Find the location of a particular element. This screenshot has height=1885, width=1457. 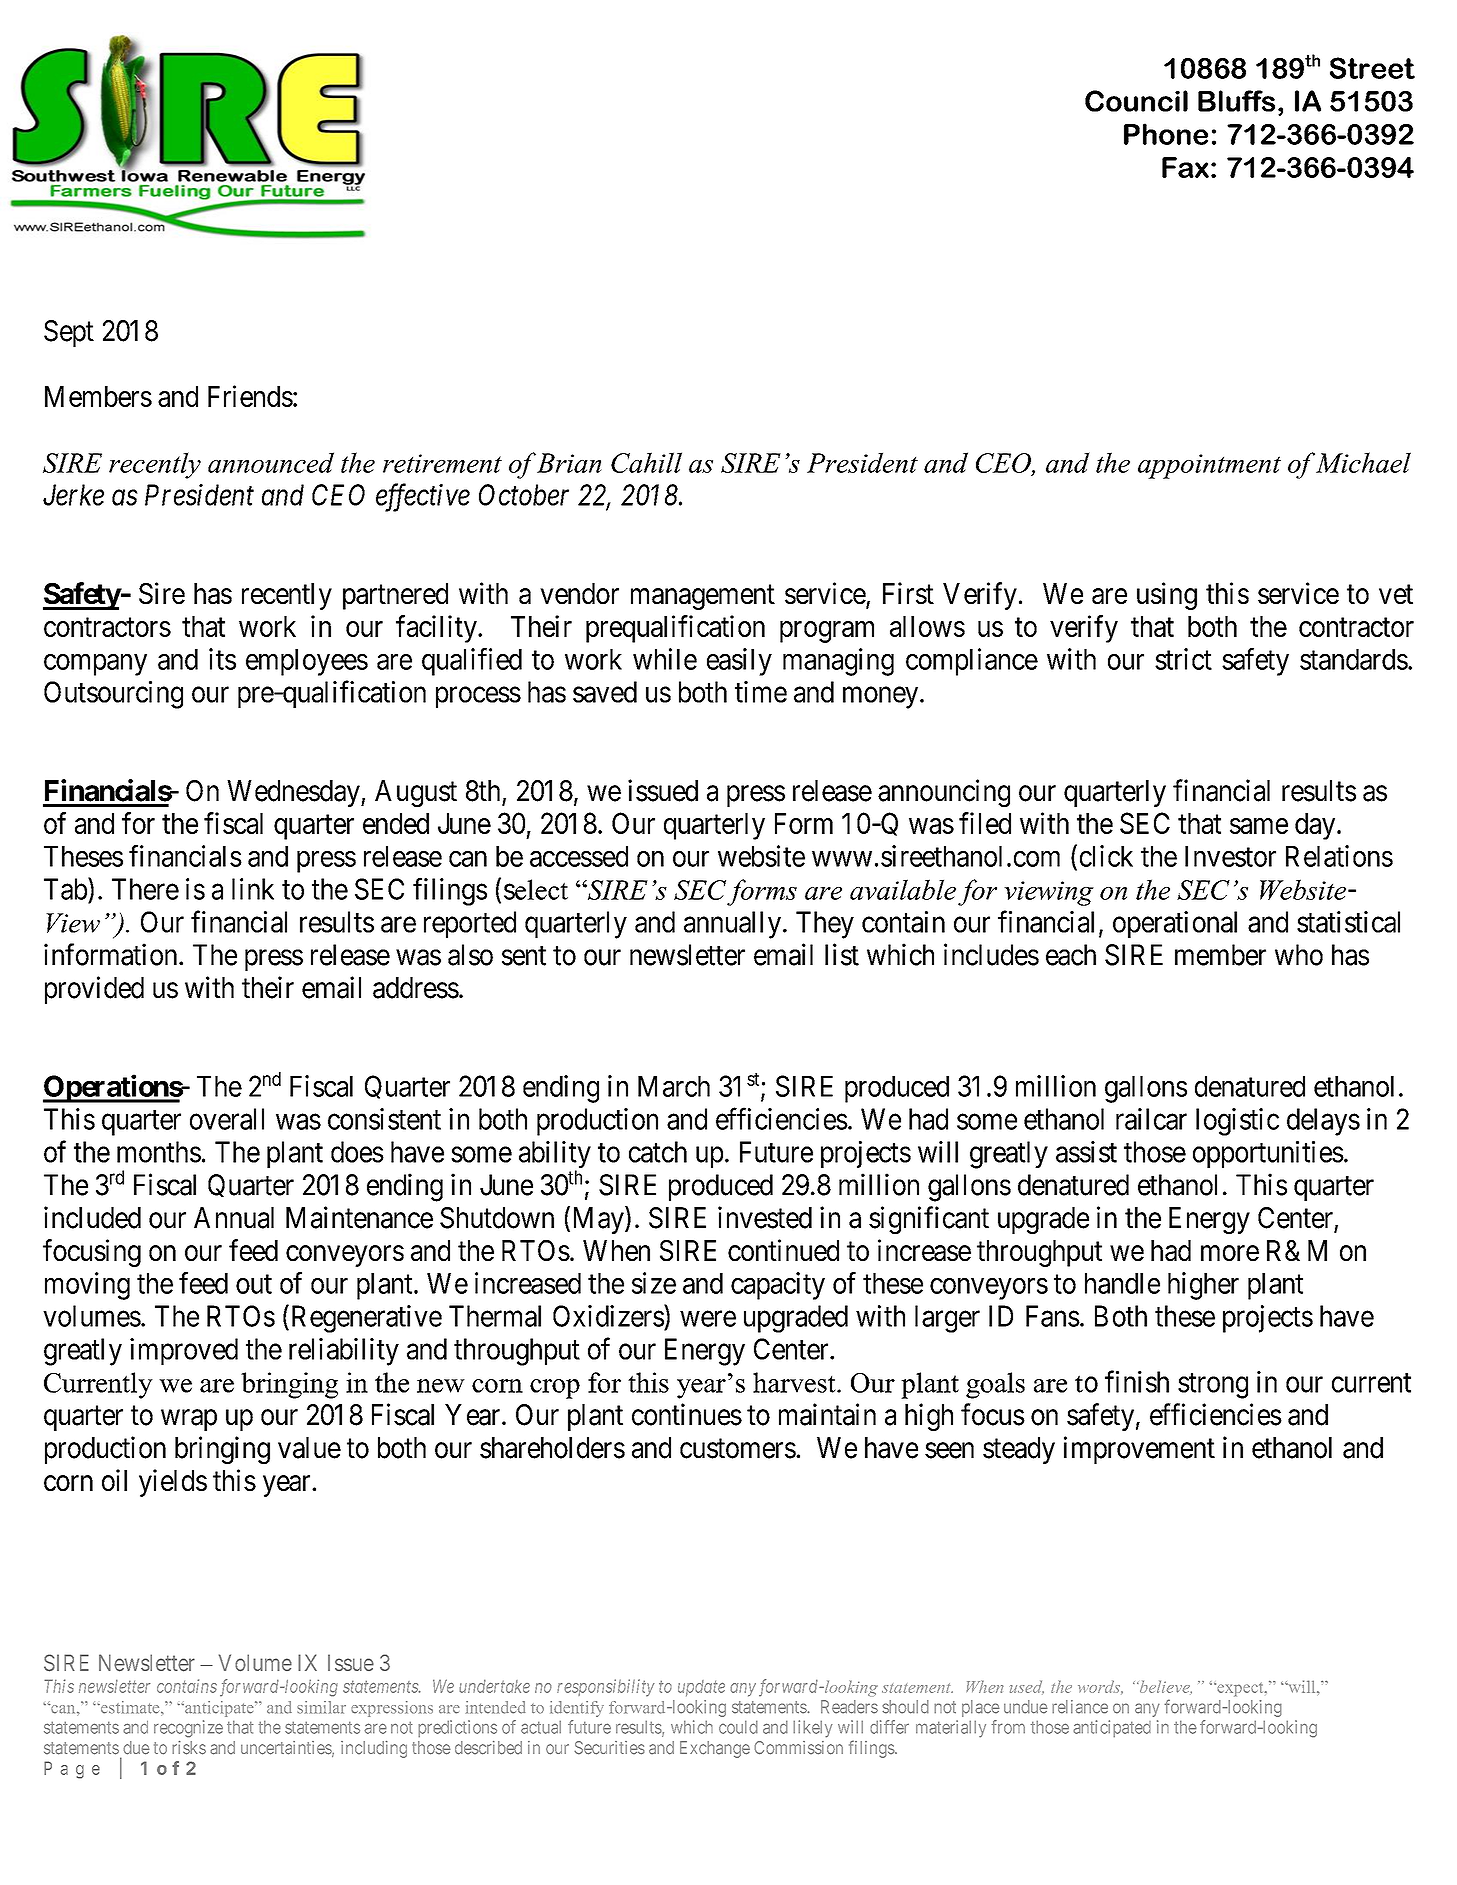

operational is located at coordinates (1175, 924).
